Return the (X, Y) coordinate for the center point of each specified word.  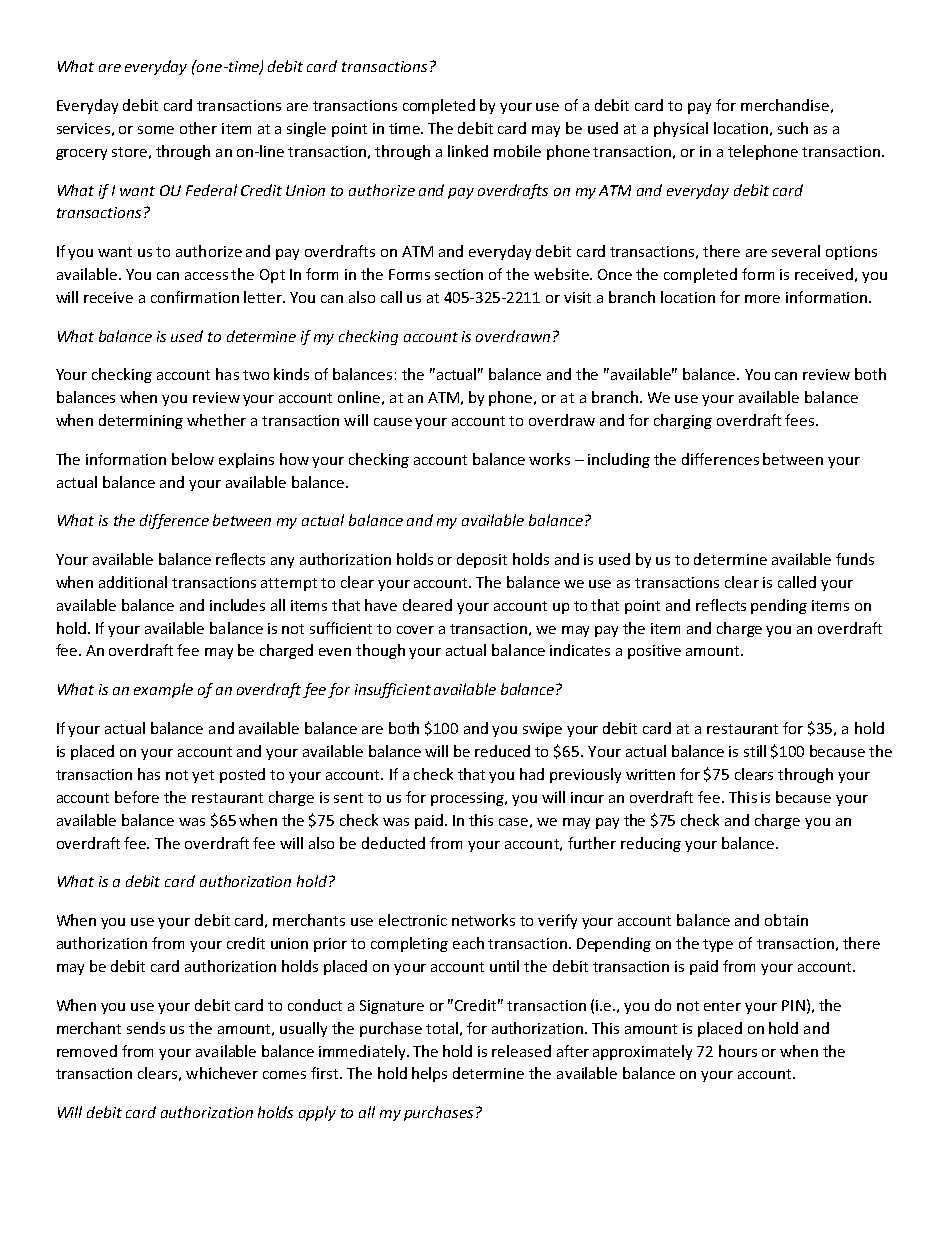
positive (654, 652)
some (156, 130)
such (793, 128)
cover (415, 630)
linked (468, 151)
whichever (222, 1073)
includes (237, 605)
